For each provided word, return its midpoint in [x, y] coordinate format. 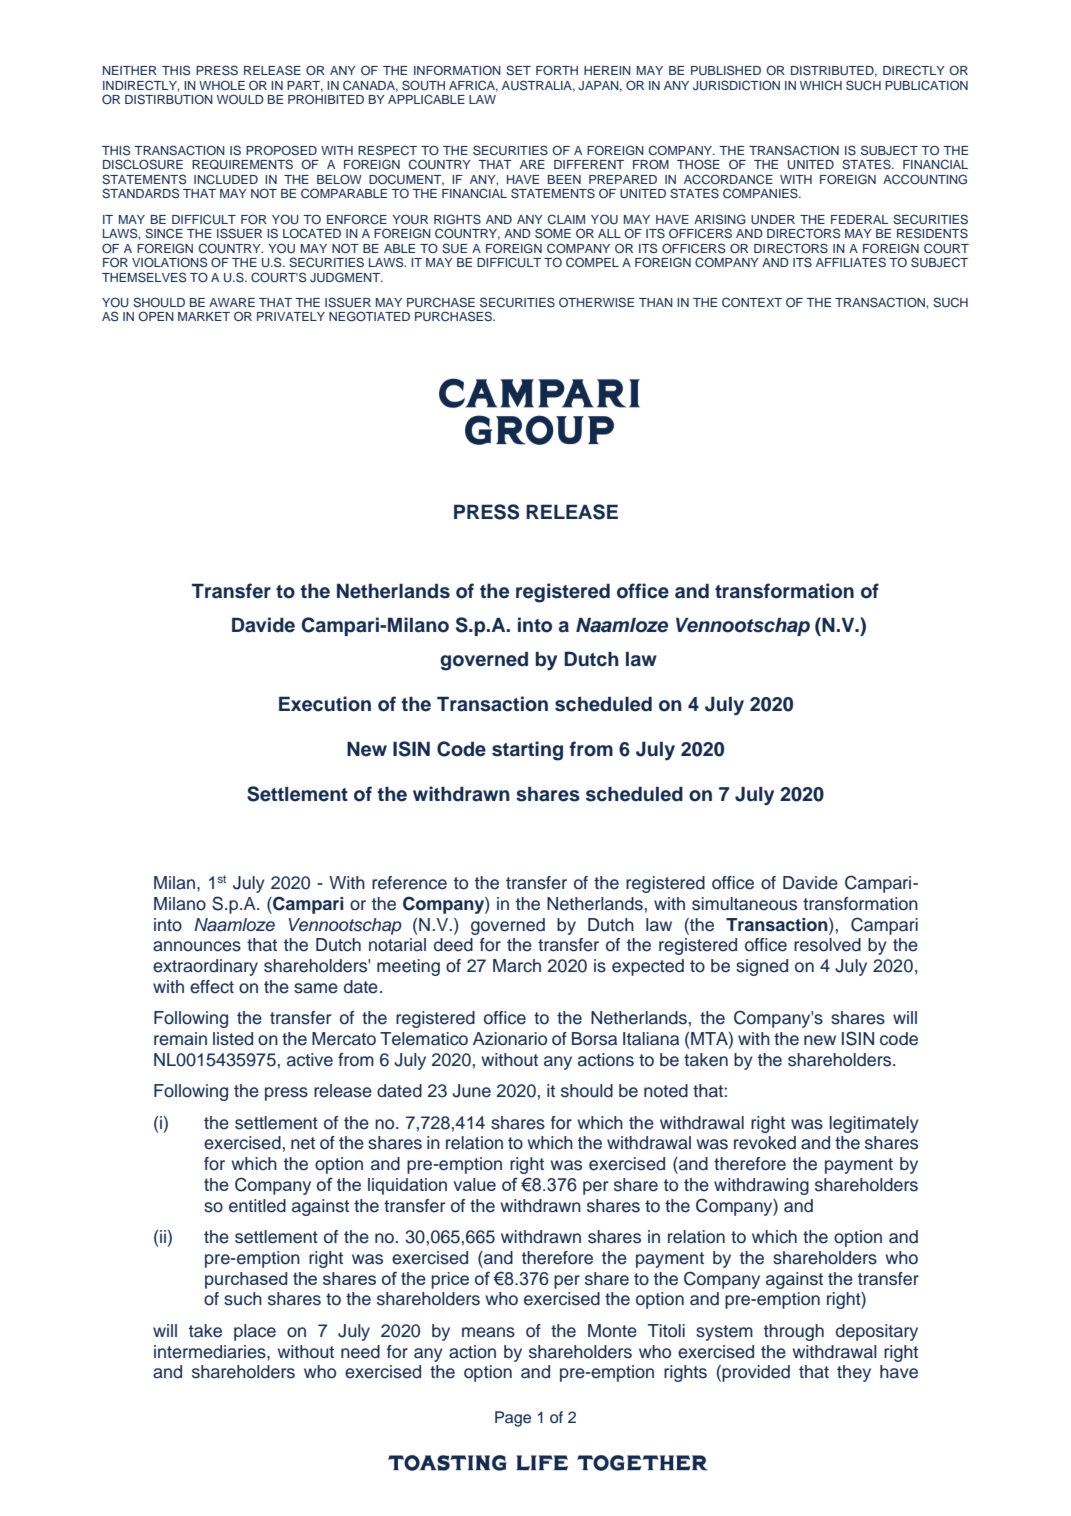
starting [527, 751]
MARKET [204, 316]
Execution [325, 704]
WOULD [240, 99]
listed [233, 1039]
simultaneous [744, 904]
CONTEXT [752, 302]
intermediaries [211, 1352]
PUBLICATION [926, 85]
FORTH [557, 70]
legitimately [874, 1124]
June [471, 1091]
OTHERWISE [596, 302]
